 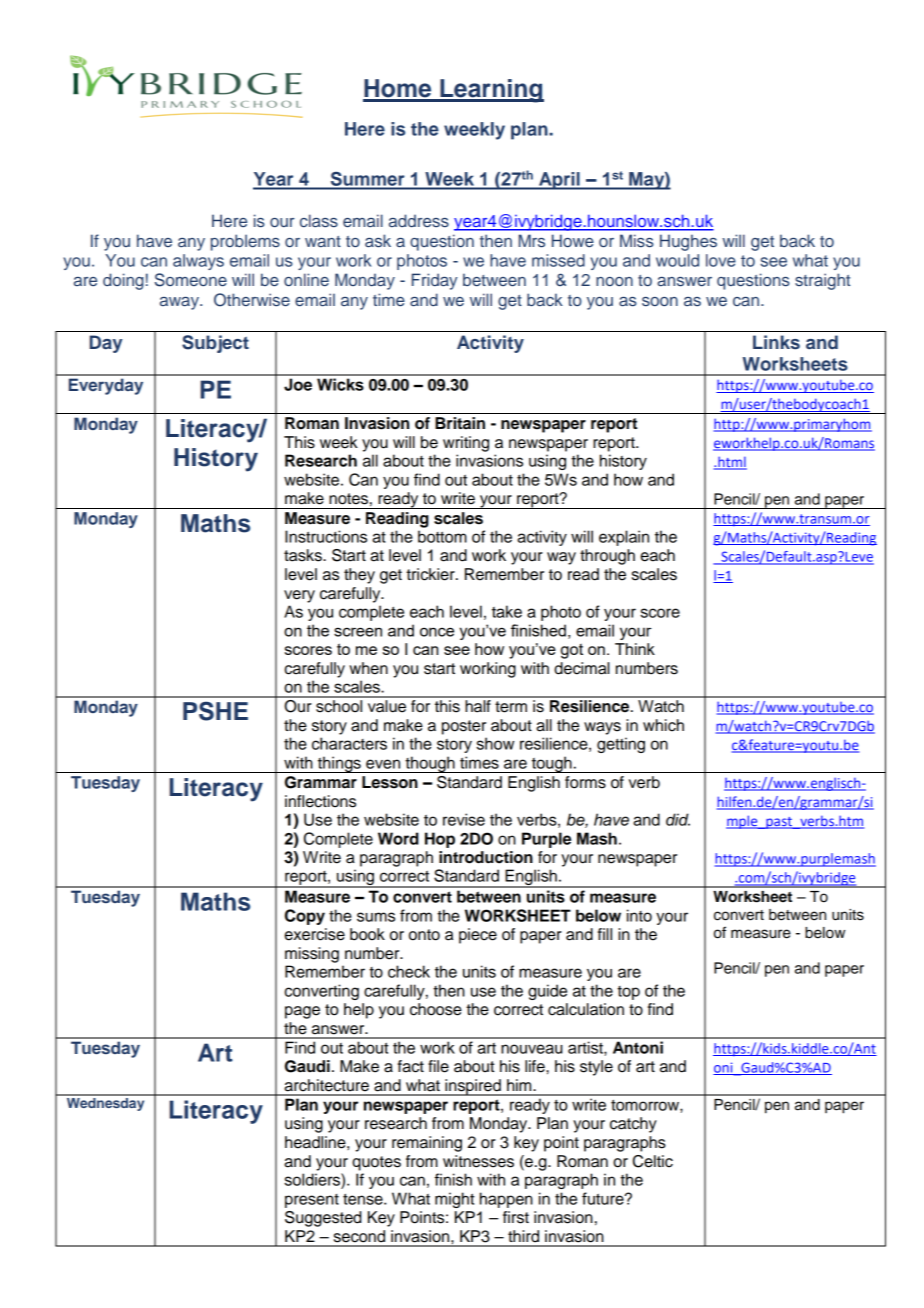 I want to click on Think, so click(x=635, y=649).
